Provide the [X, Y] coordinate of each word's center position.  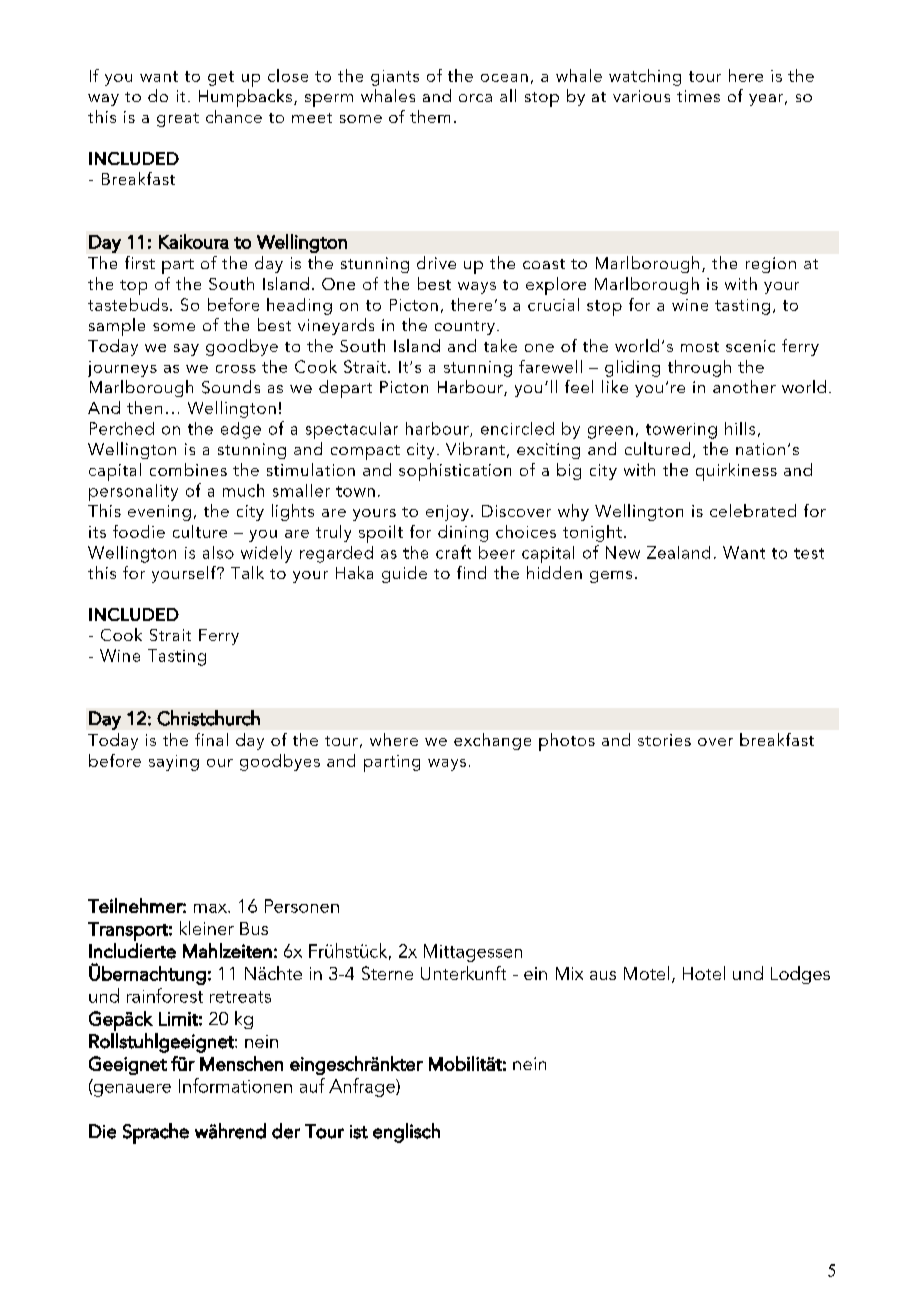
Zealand [678, 552]
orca [475, 98]
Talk [247, 572]
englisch [406, 1133]
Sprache [156, 1133]
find [471, 572]
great [178, 120]
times [698, 96]
